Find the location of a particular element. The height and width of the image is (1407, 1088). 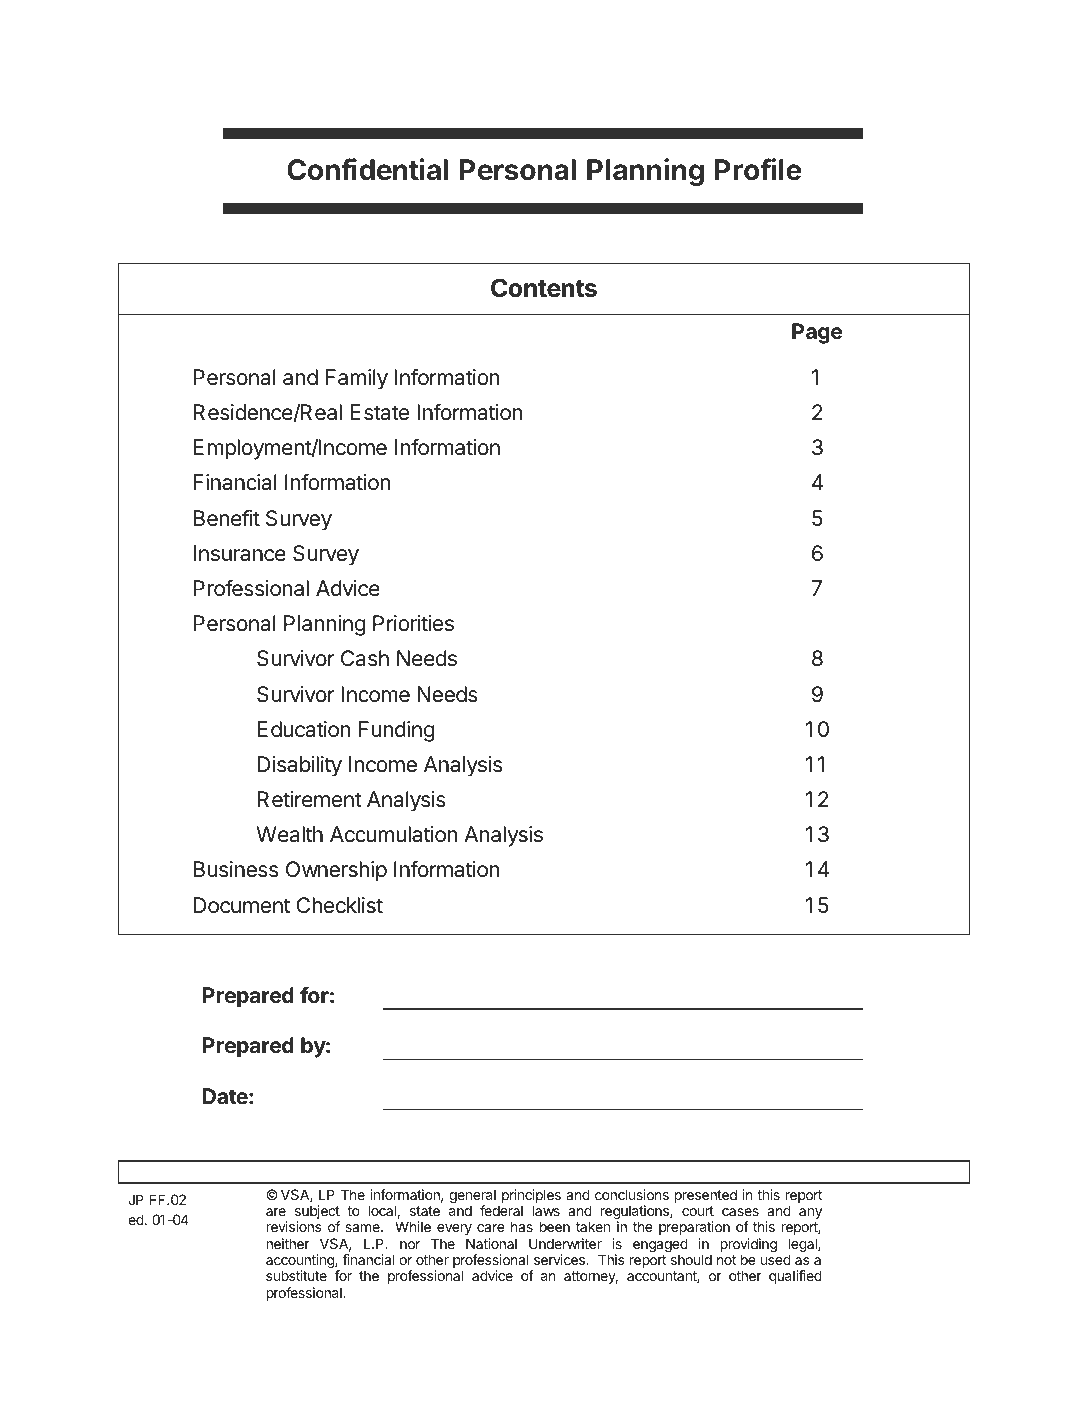

Checklist is located at coordinates (339, 905).
